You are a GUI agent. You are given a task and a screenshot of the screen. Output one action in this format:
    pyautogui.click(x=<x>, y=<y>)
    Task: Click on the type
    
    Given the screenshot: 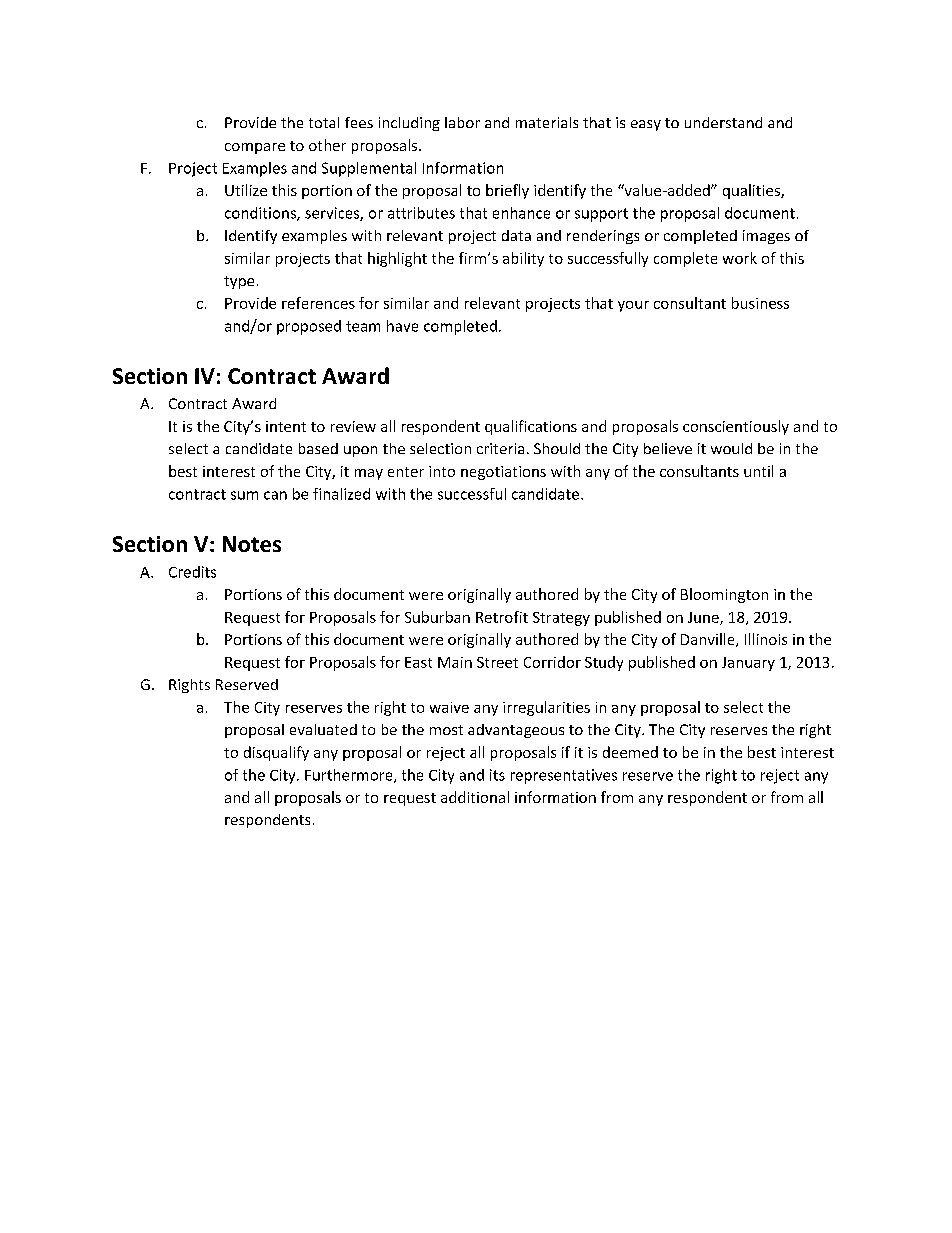 What is the action you would take?
    pyautogui.click(x=239, y=282)
